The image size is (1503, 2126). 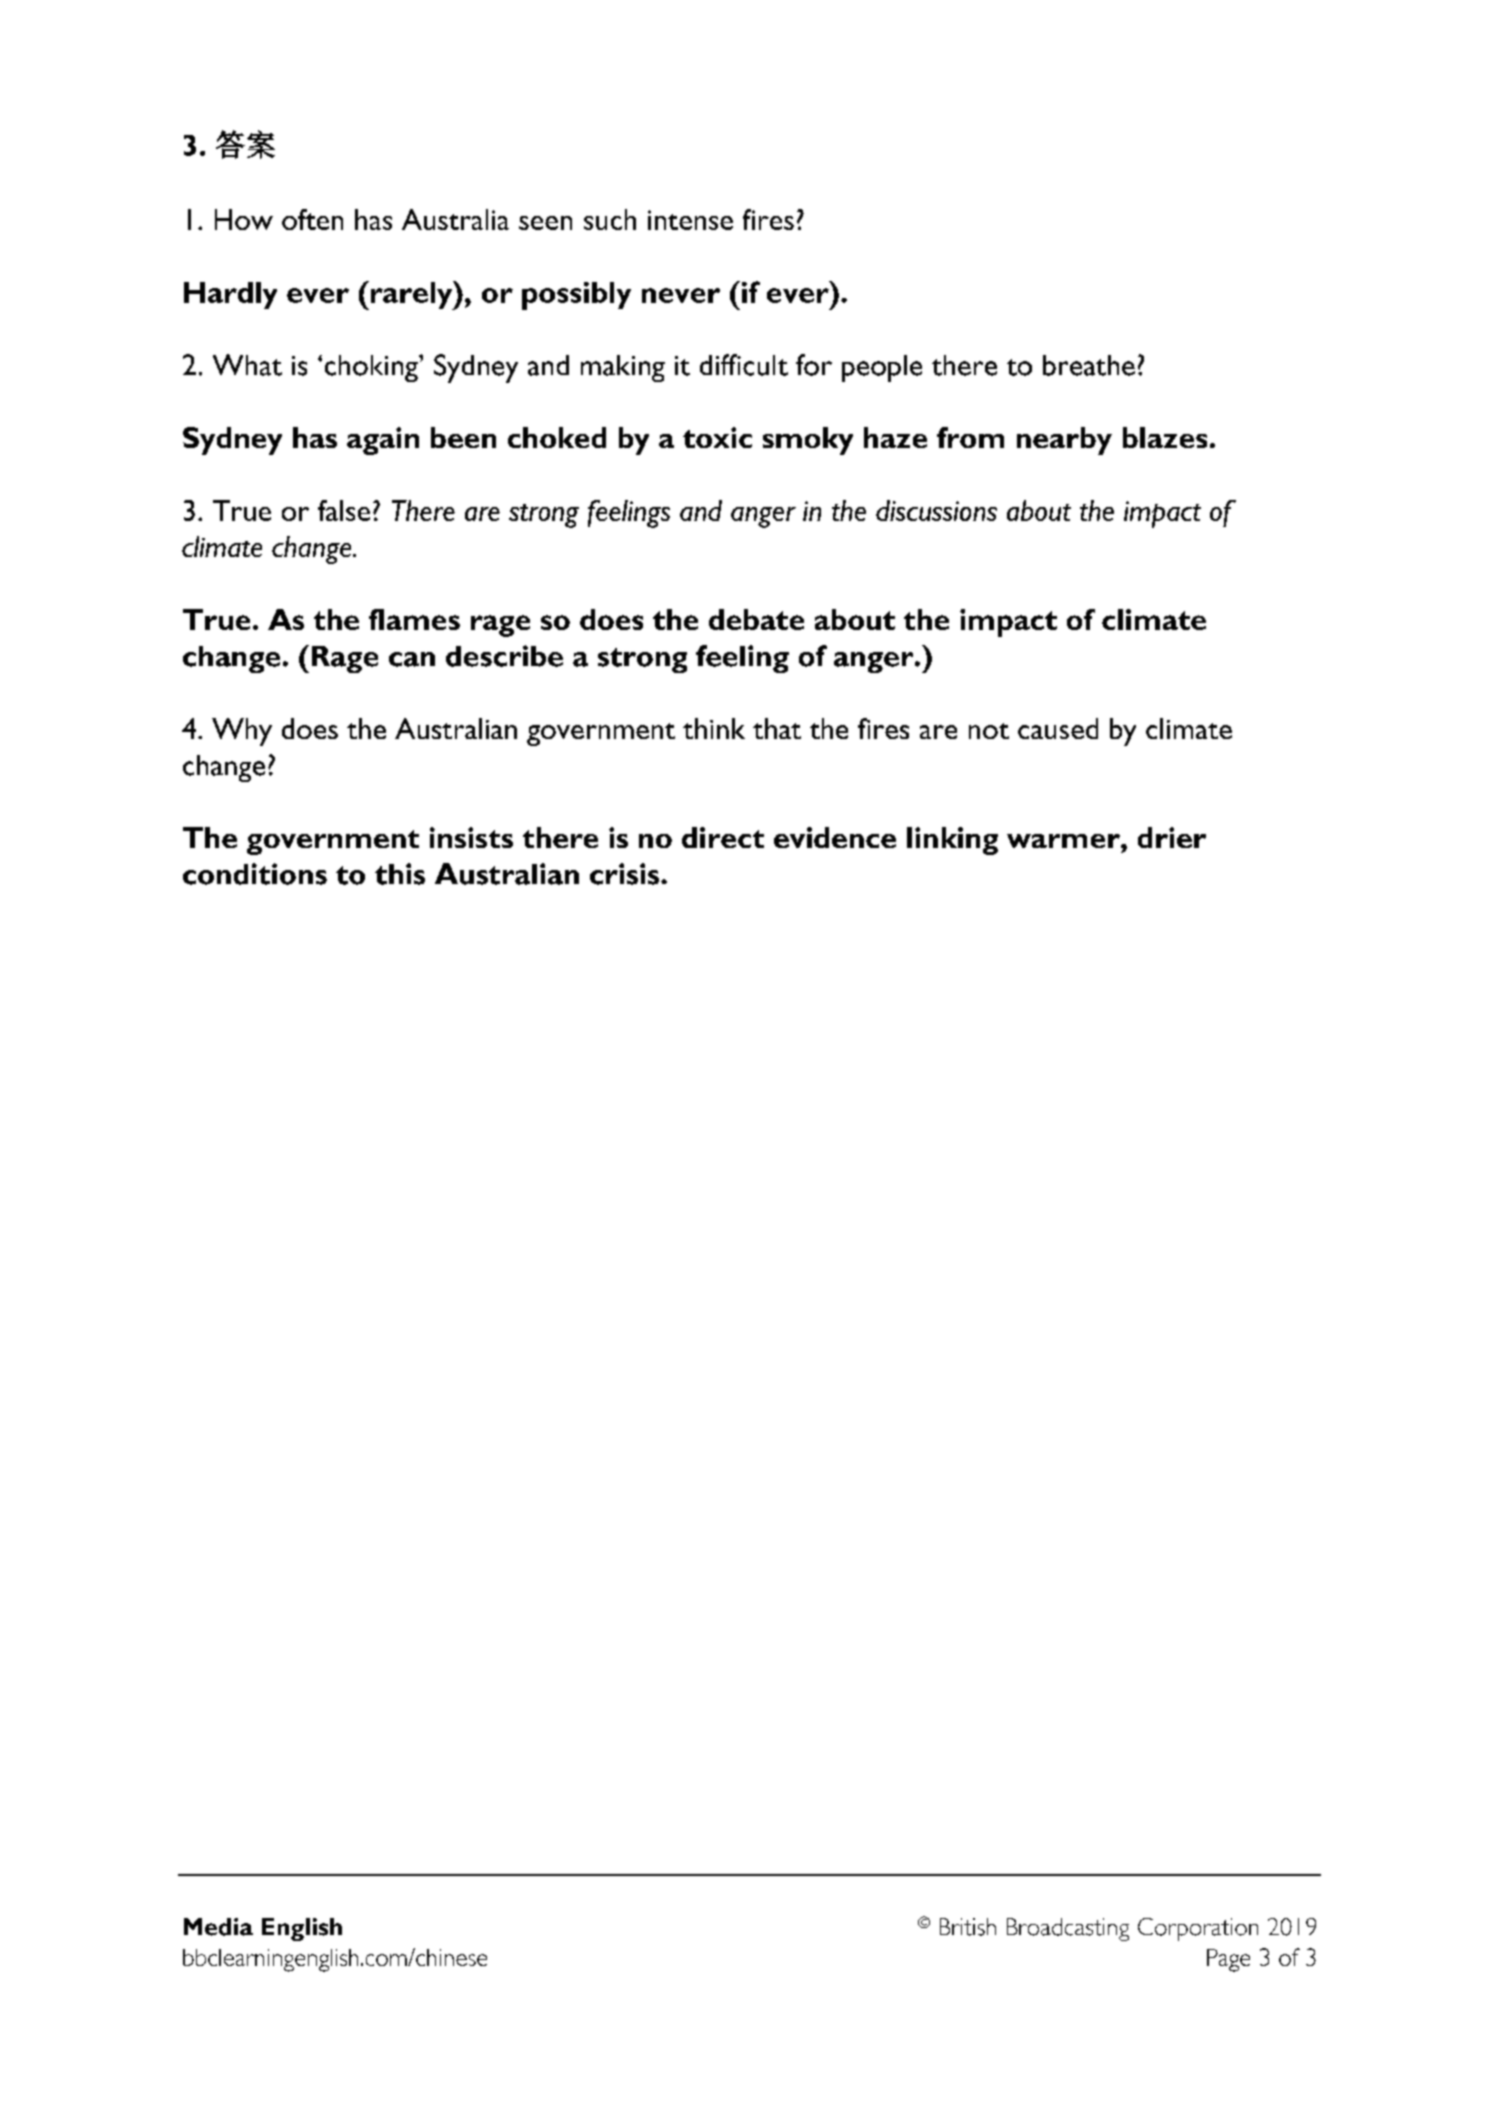 What do you see at coordinates (1068, 1929) in the image?
I see `Broadcasting` at bounding box center [1068, 1929].
